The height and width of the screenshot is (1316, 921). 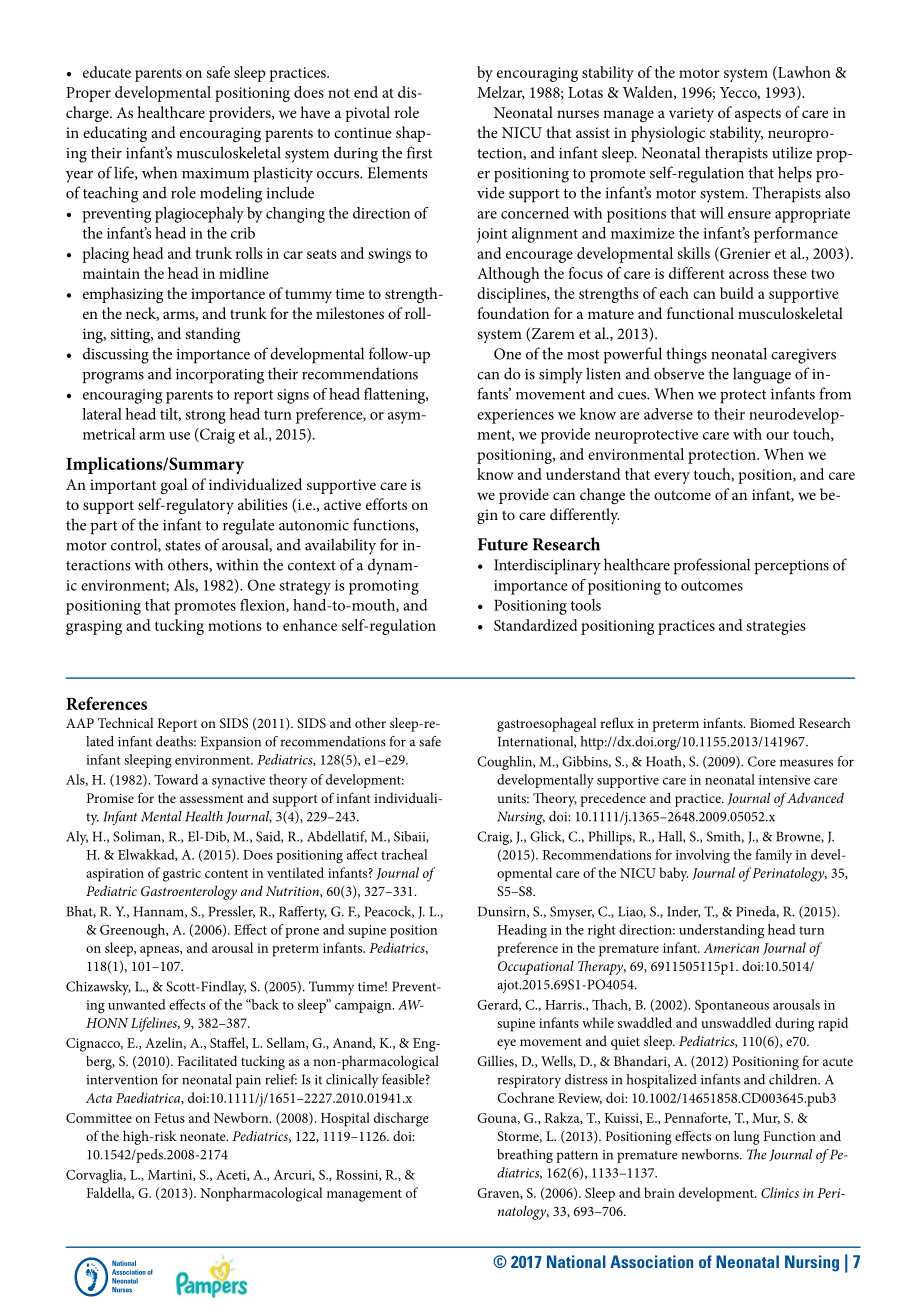 I want to click on References, so click(x=106, y=703).
